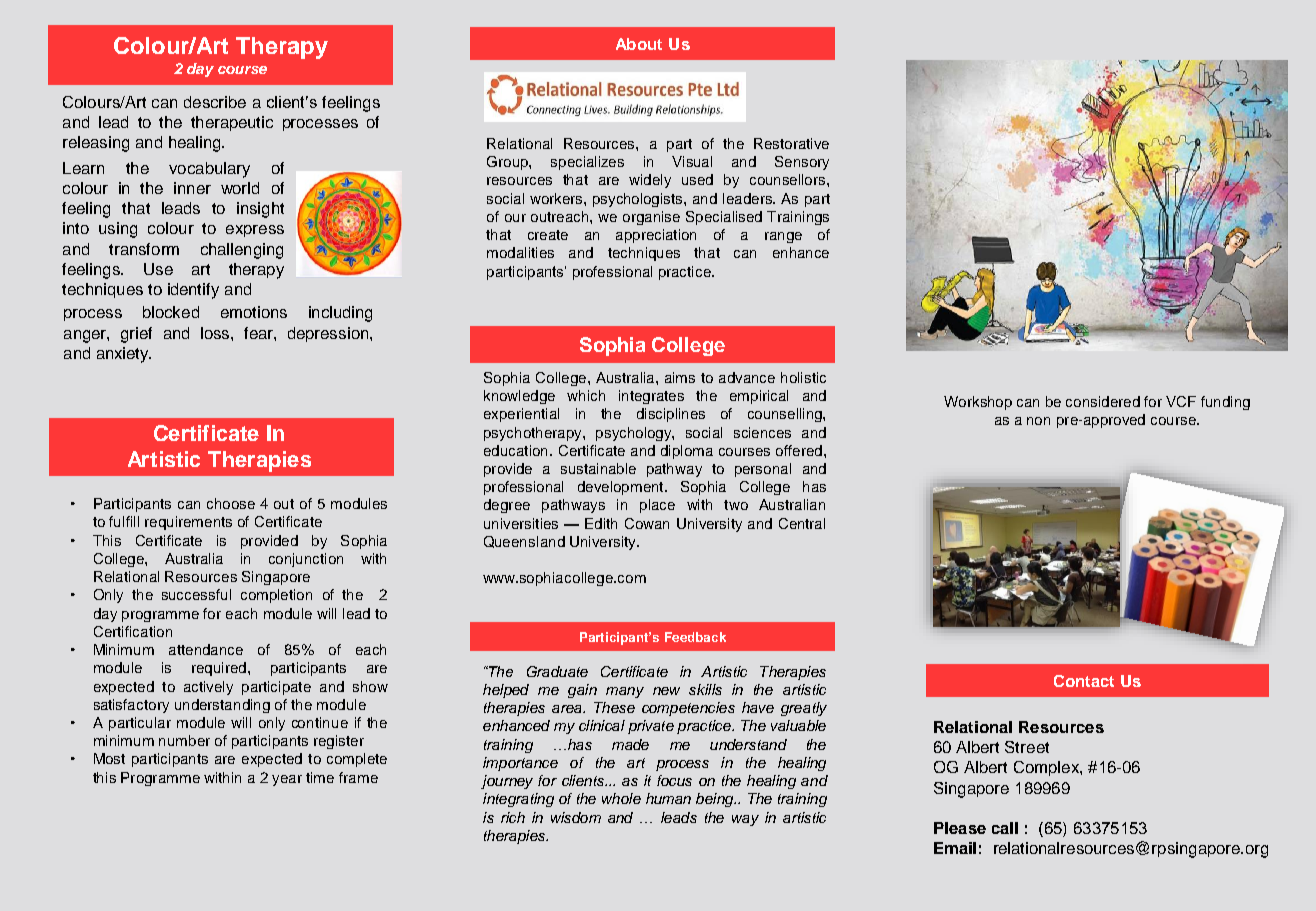  What do you see at coordinates (791, 143) in the image?
I see `Restorative` at bounding box center [791, 143].
